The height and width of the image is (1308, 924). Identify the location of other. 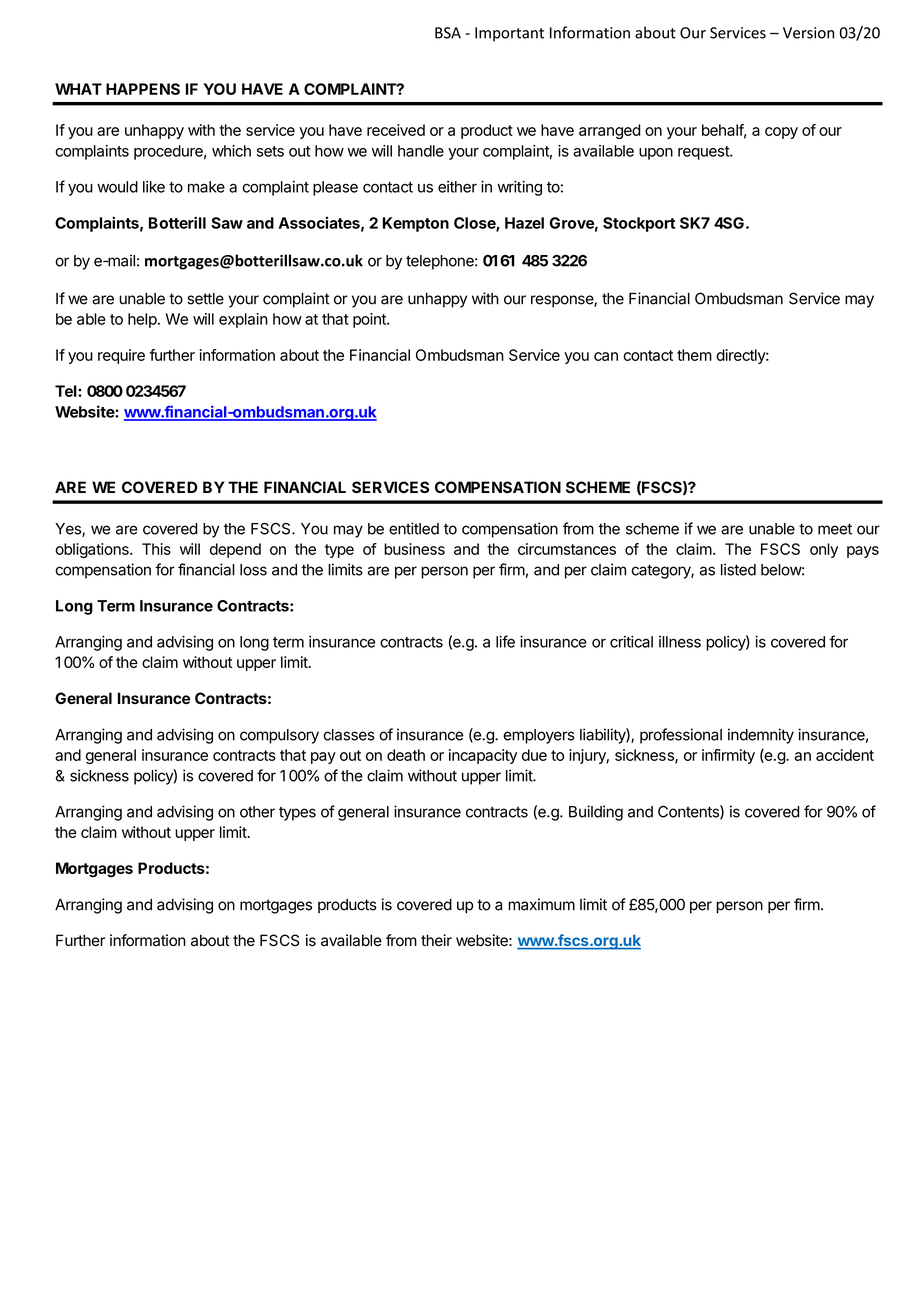
(257, 812).
